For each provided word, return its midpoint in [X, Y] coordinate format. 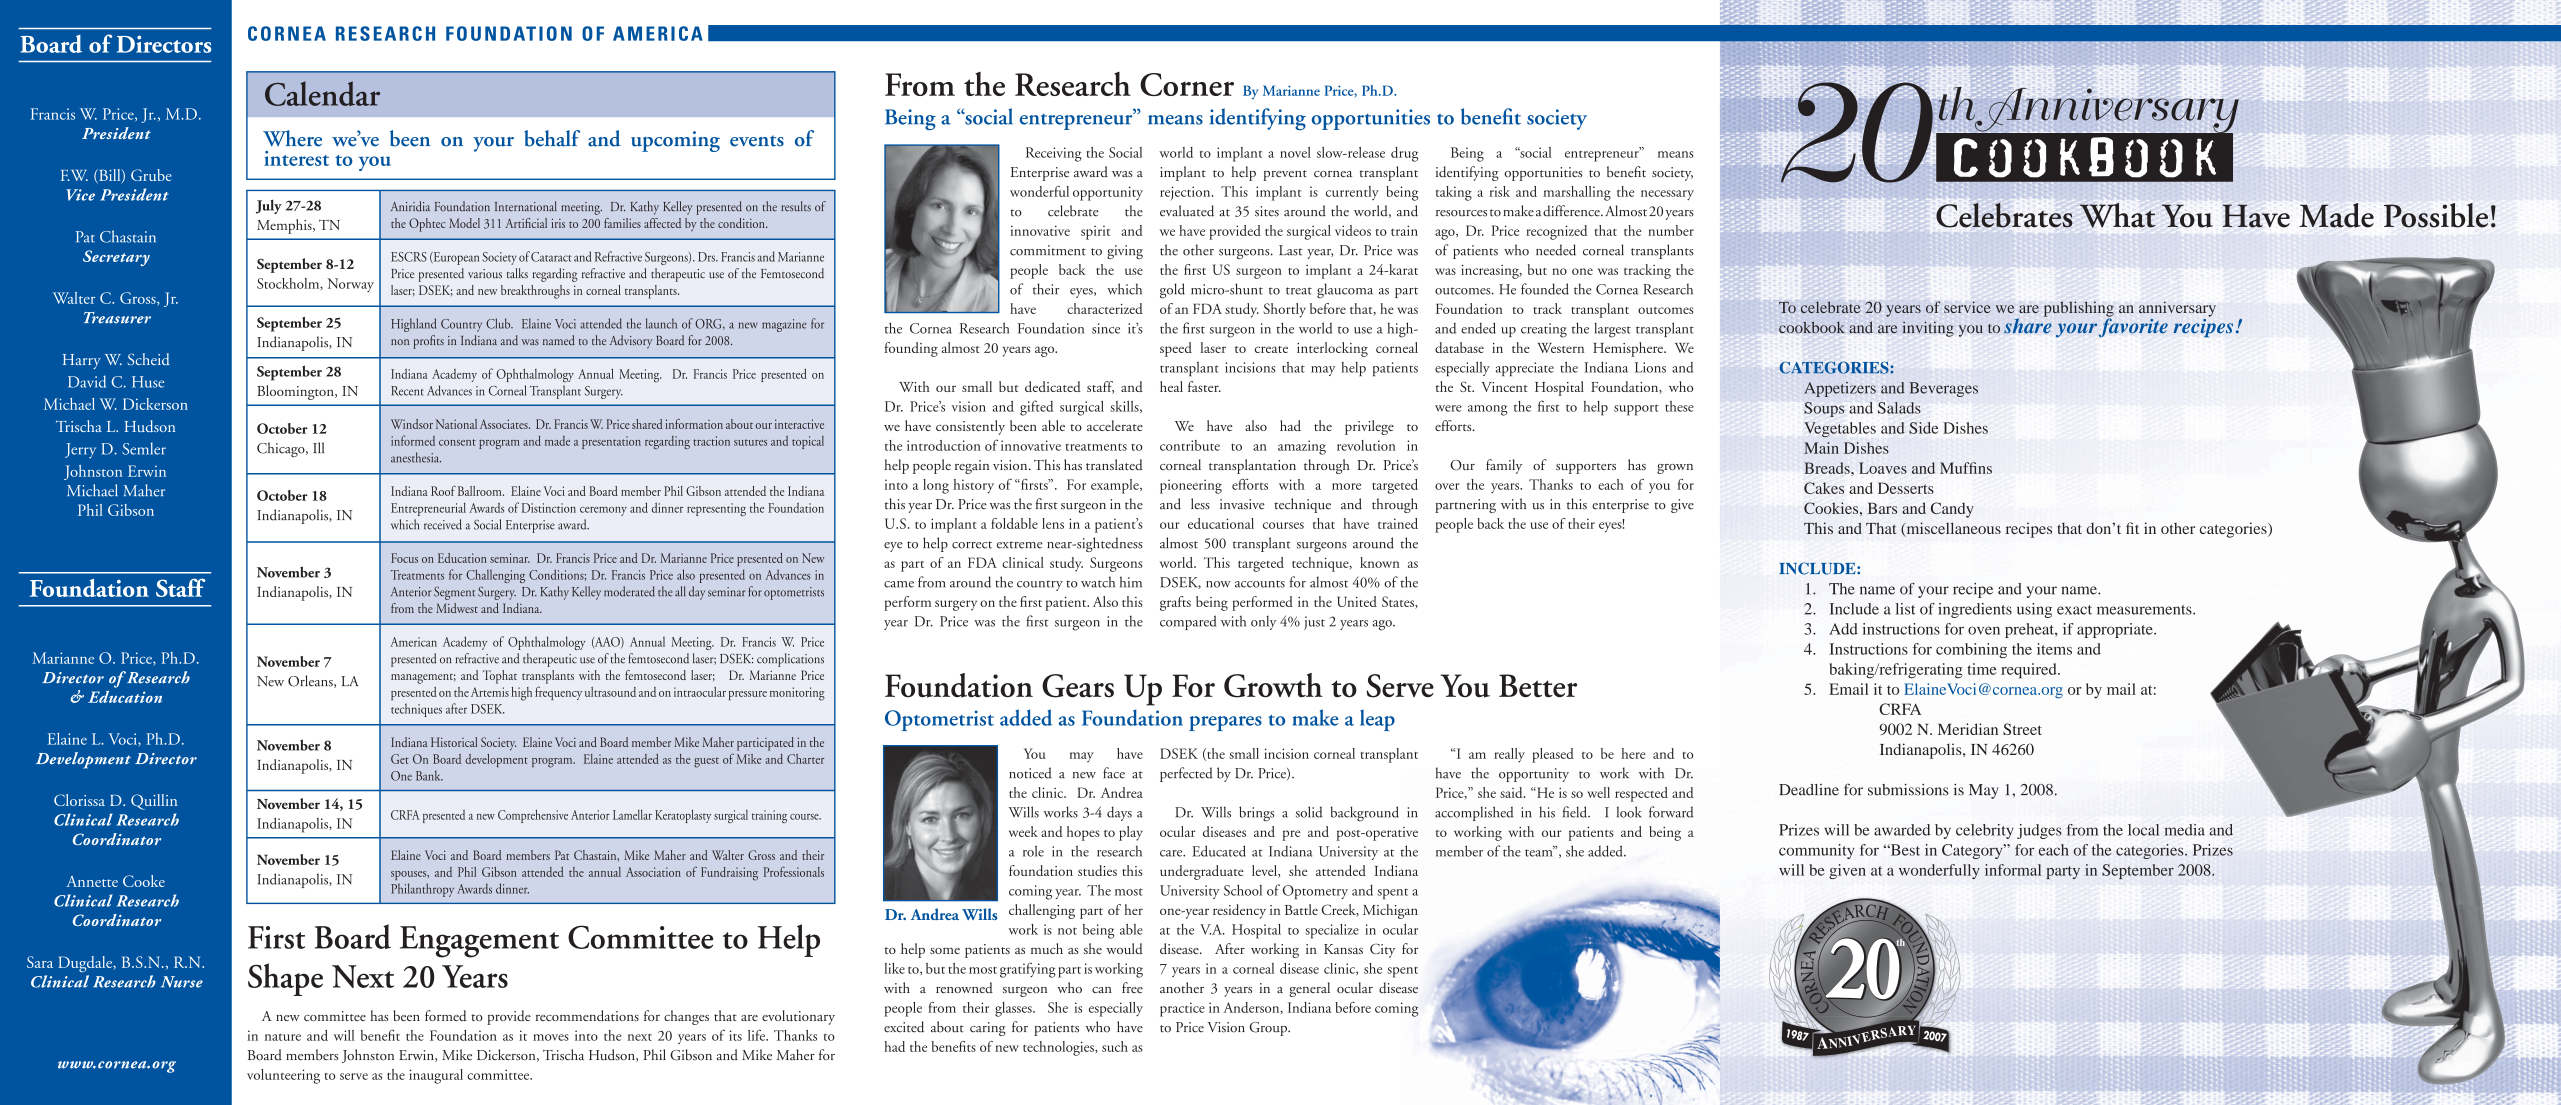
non [400, 342]
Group [1269, 1029]
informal [2013, 870]
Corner [1187, 84]
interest [296, 158]
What [2117, 215]
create [1271, 349]
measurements [2145, 610]
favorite [2133, 326]
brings [1256, 814]
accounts [1260, 584]
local [2143, 830]
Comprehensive [533, 816]
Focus [404, 558]
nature [283, 1037]
